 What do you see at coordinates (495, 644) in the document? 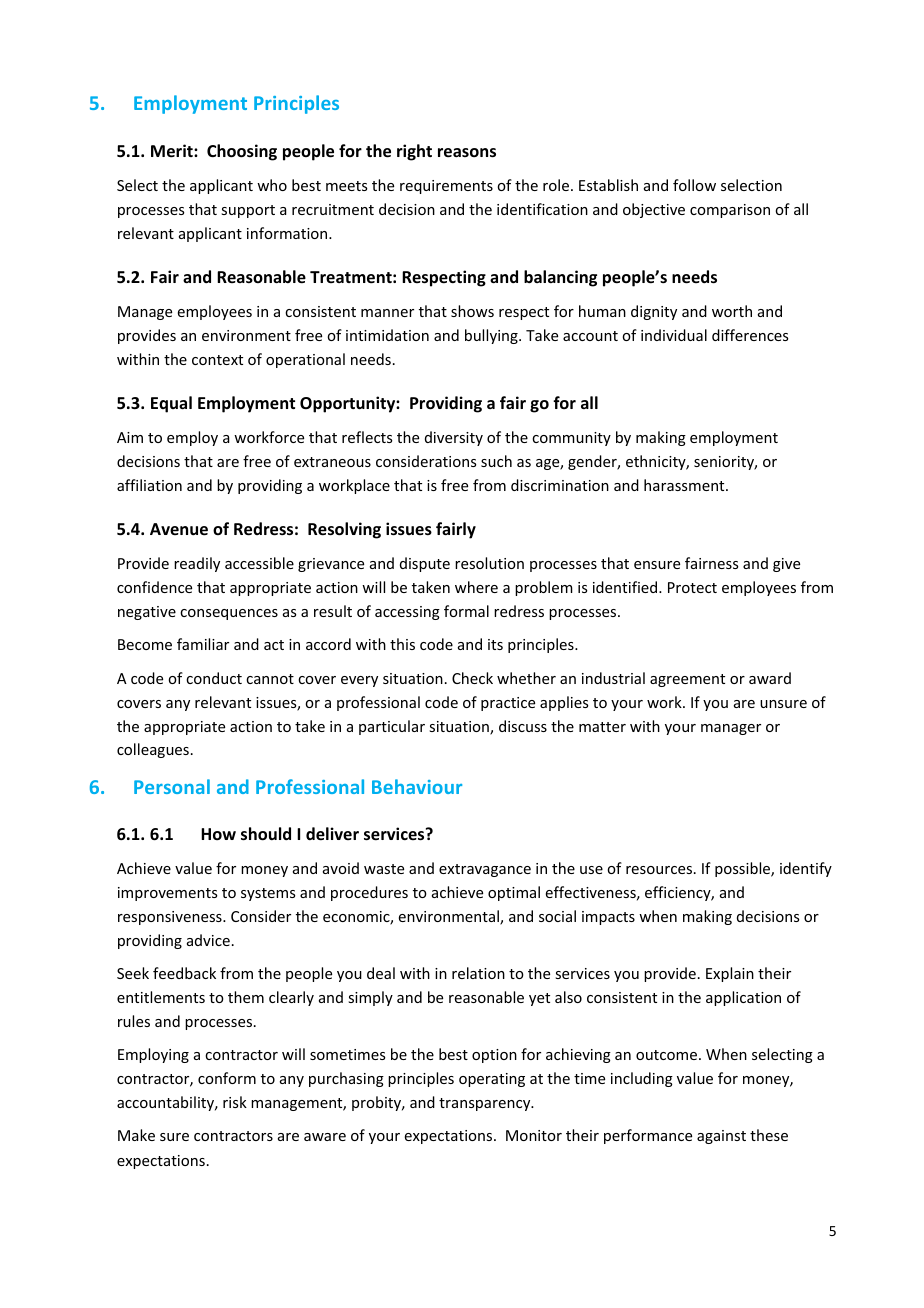
I see `its` at bounding box center [495, 644].
